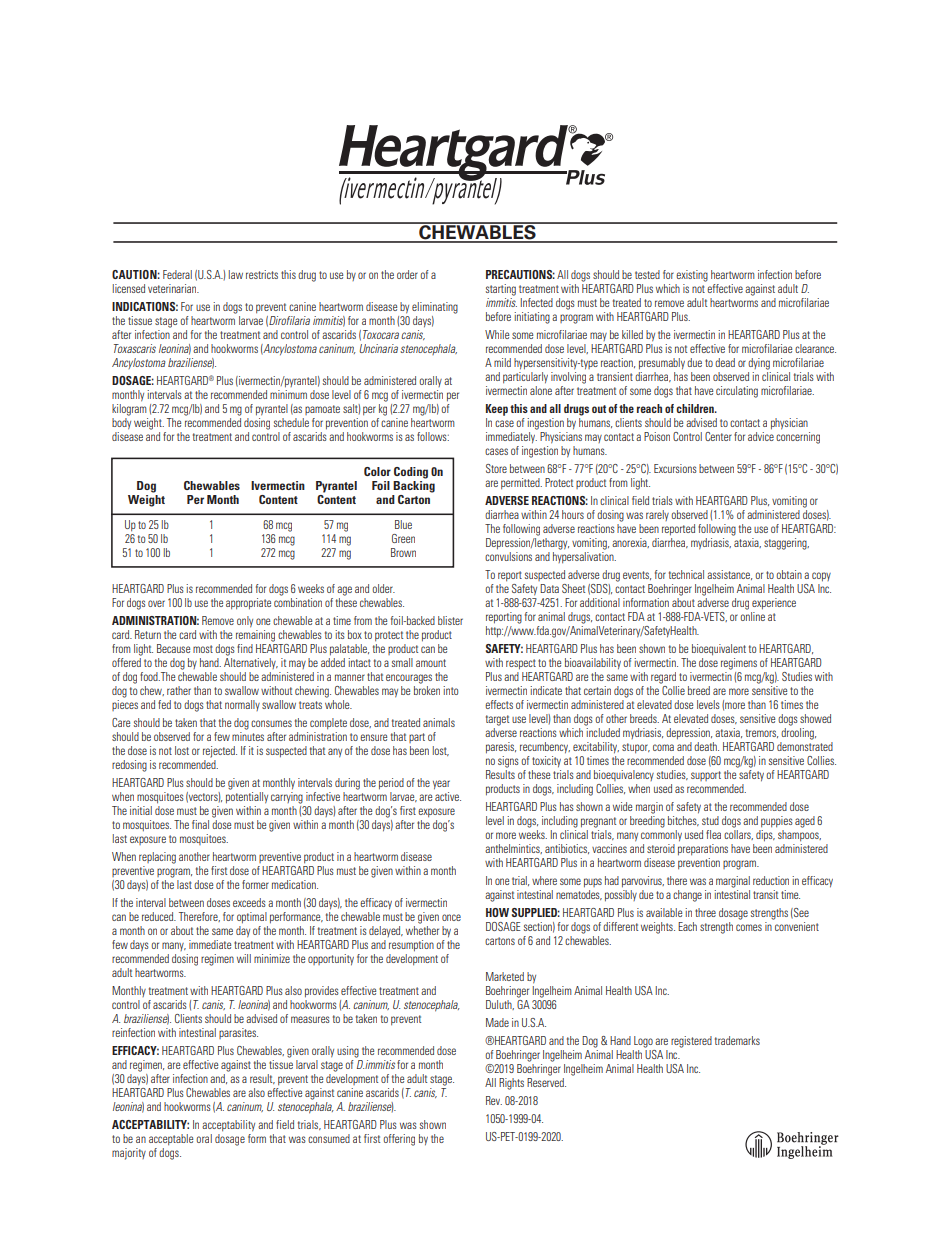  What do you see at coordinates (242, 705) in the page?
I see `normally` at bounding box center [242, 705].
